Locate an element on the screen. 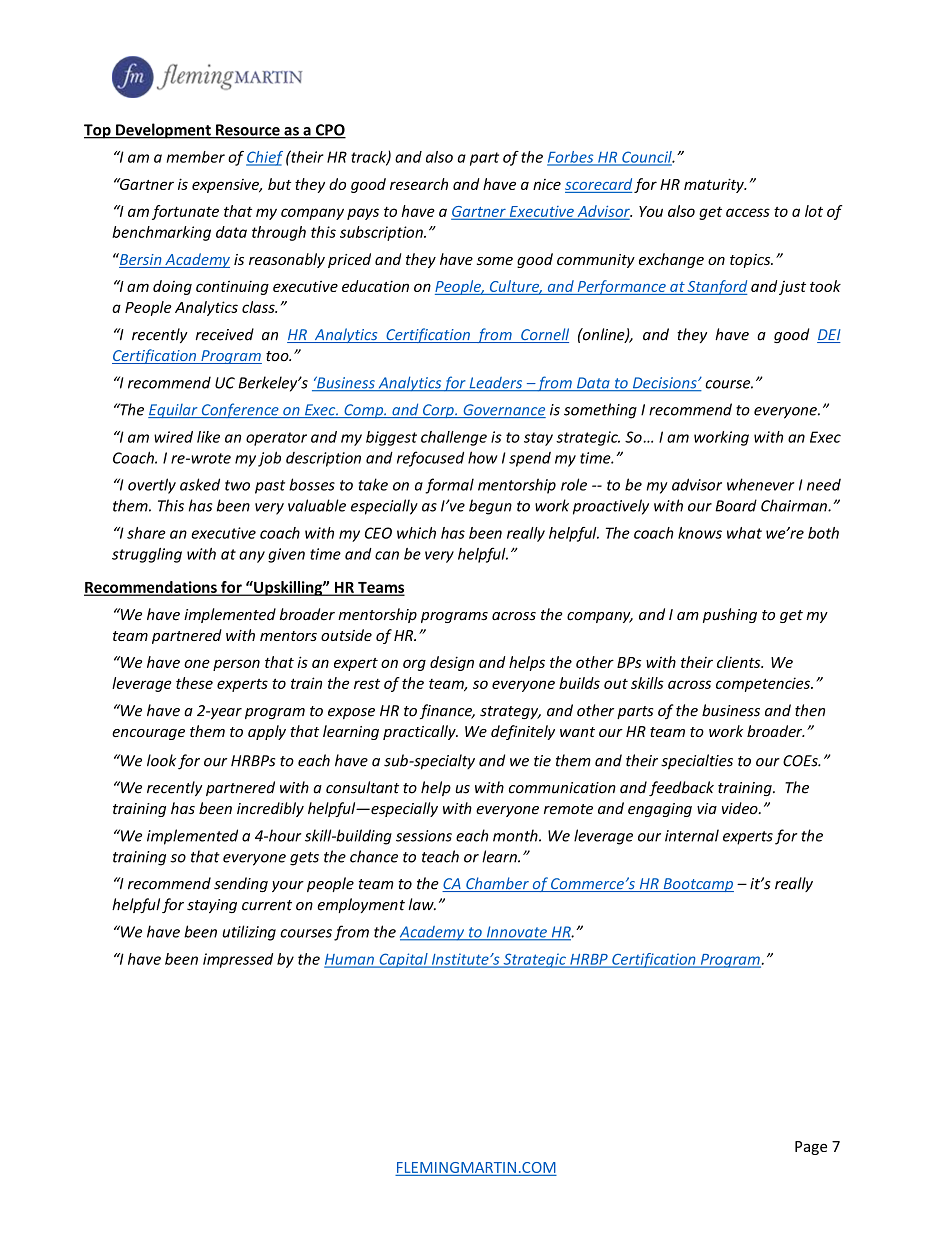  Chamber is located at coordinates (497, 884).
